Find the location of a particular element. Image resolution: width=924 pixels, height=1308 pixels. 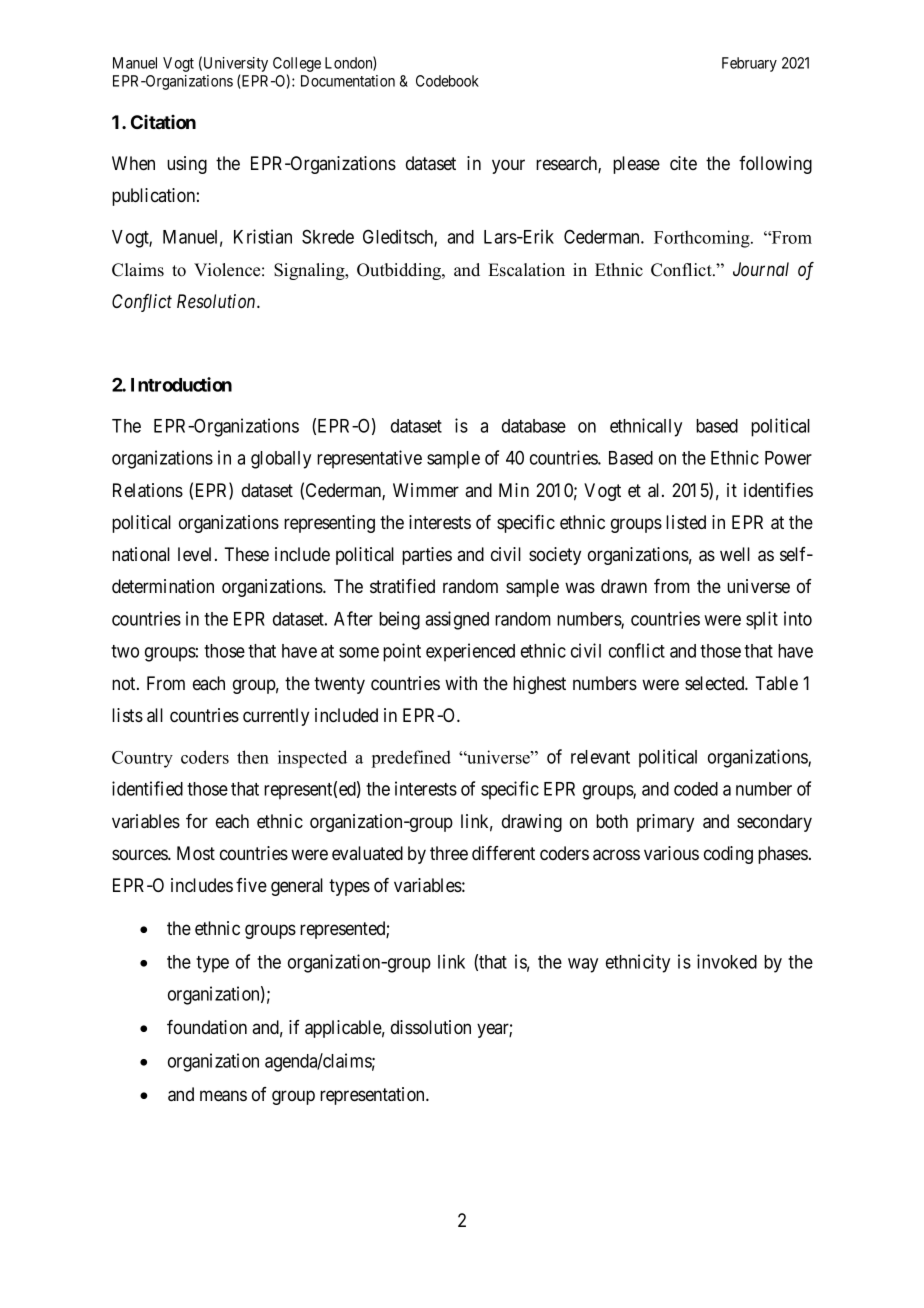

coded is located at coordinates (696, 789).
